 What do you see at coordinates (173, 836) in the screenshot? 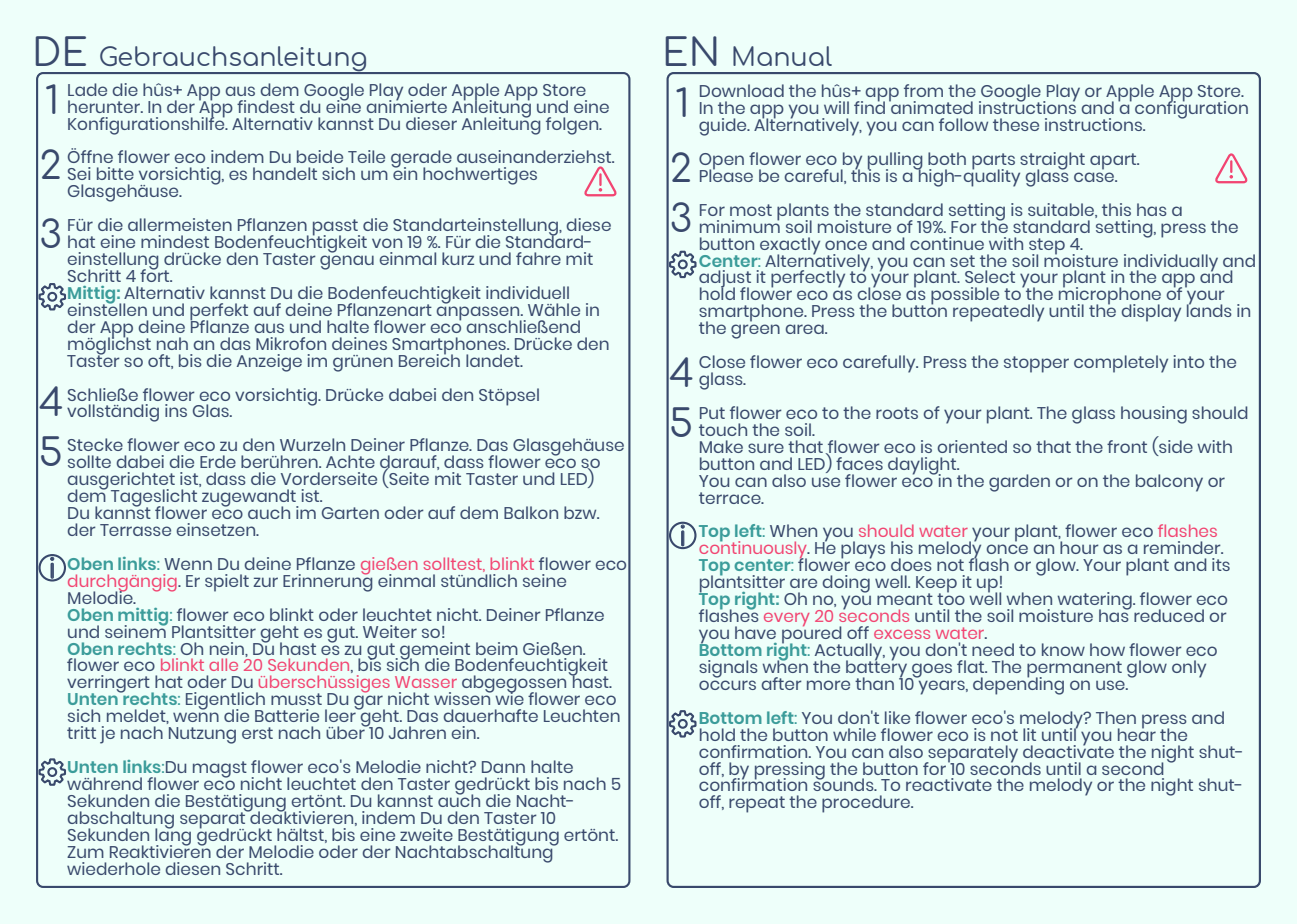
I see `lang` at bounding box center [173, 836].
